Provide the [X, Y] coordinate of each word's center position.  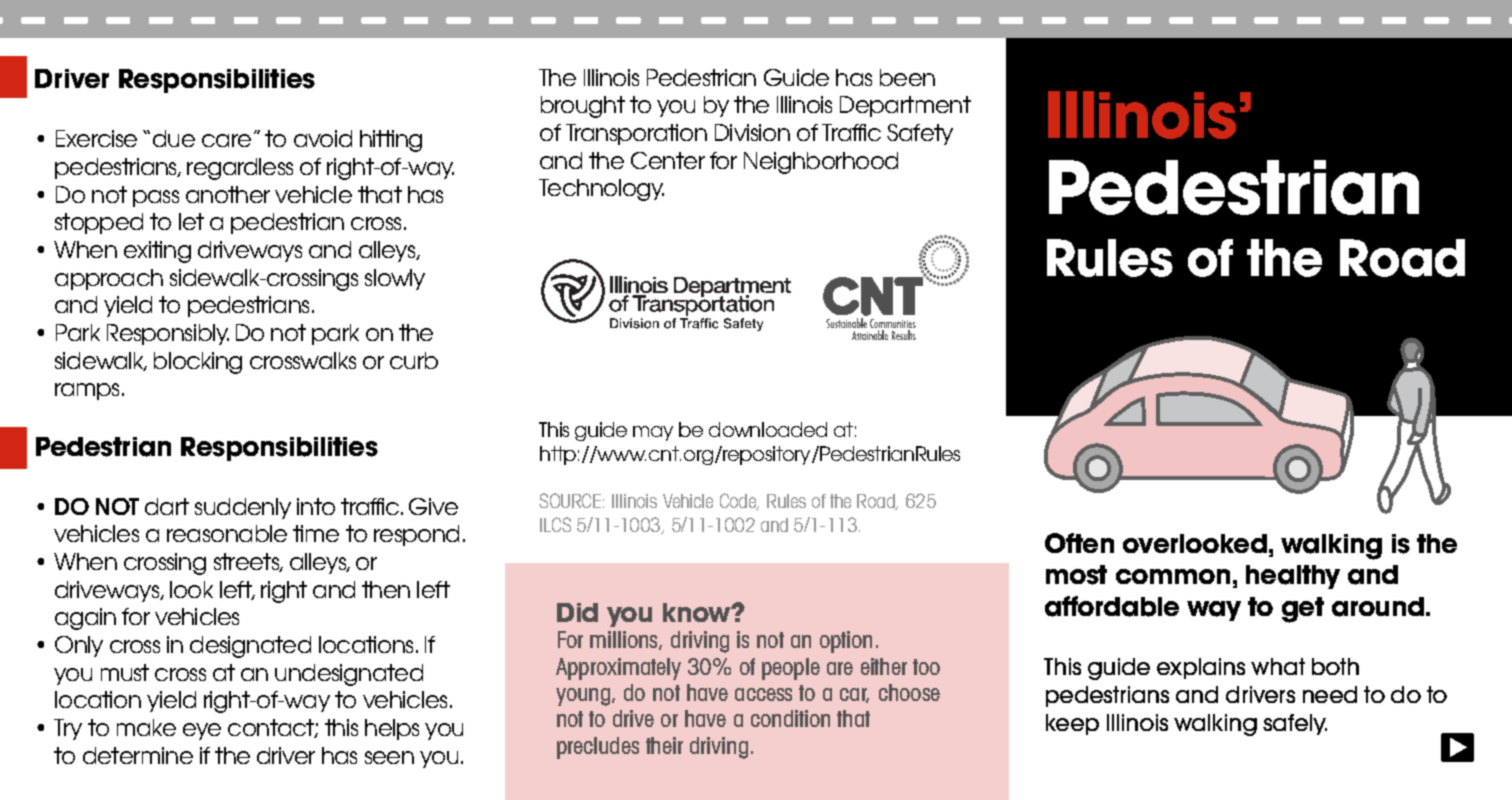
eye [202, 731]
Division [752, 132]
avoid [323, 138]
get [1303, 610]
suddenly [243, 508]
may [653, 433]
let [191, 221]
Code [739, 501]
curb [414, 360]
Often [1079, 543]
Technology [601, 190]
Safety [920, 134]
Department [905, 106]
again [85, 619]
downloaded [768, 429]
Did [577, 612]
